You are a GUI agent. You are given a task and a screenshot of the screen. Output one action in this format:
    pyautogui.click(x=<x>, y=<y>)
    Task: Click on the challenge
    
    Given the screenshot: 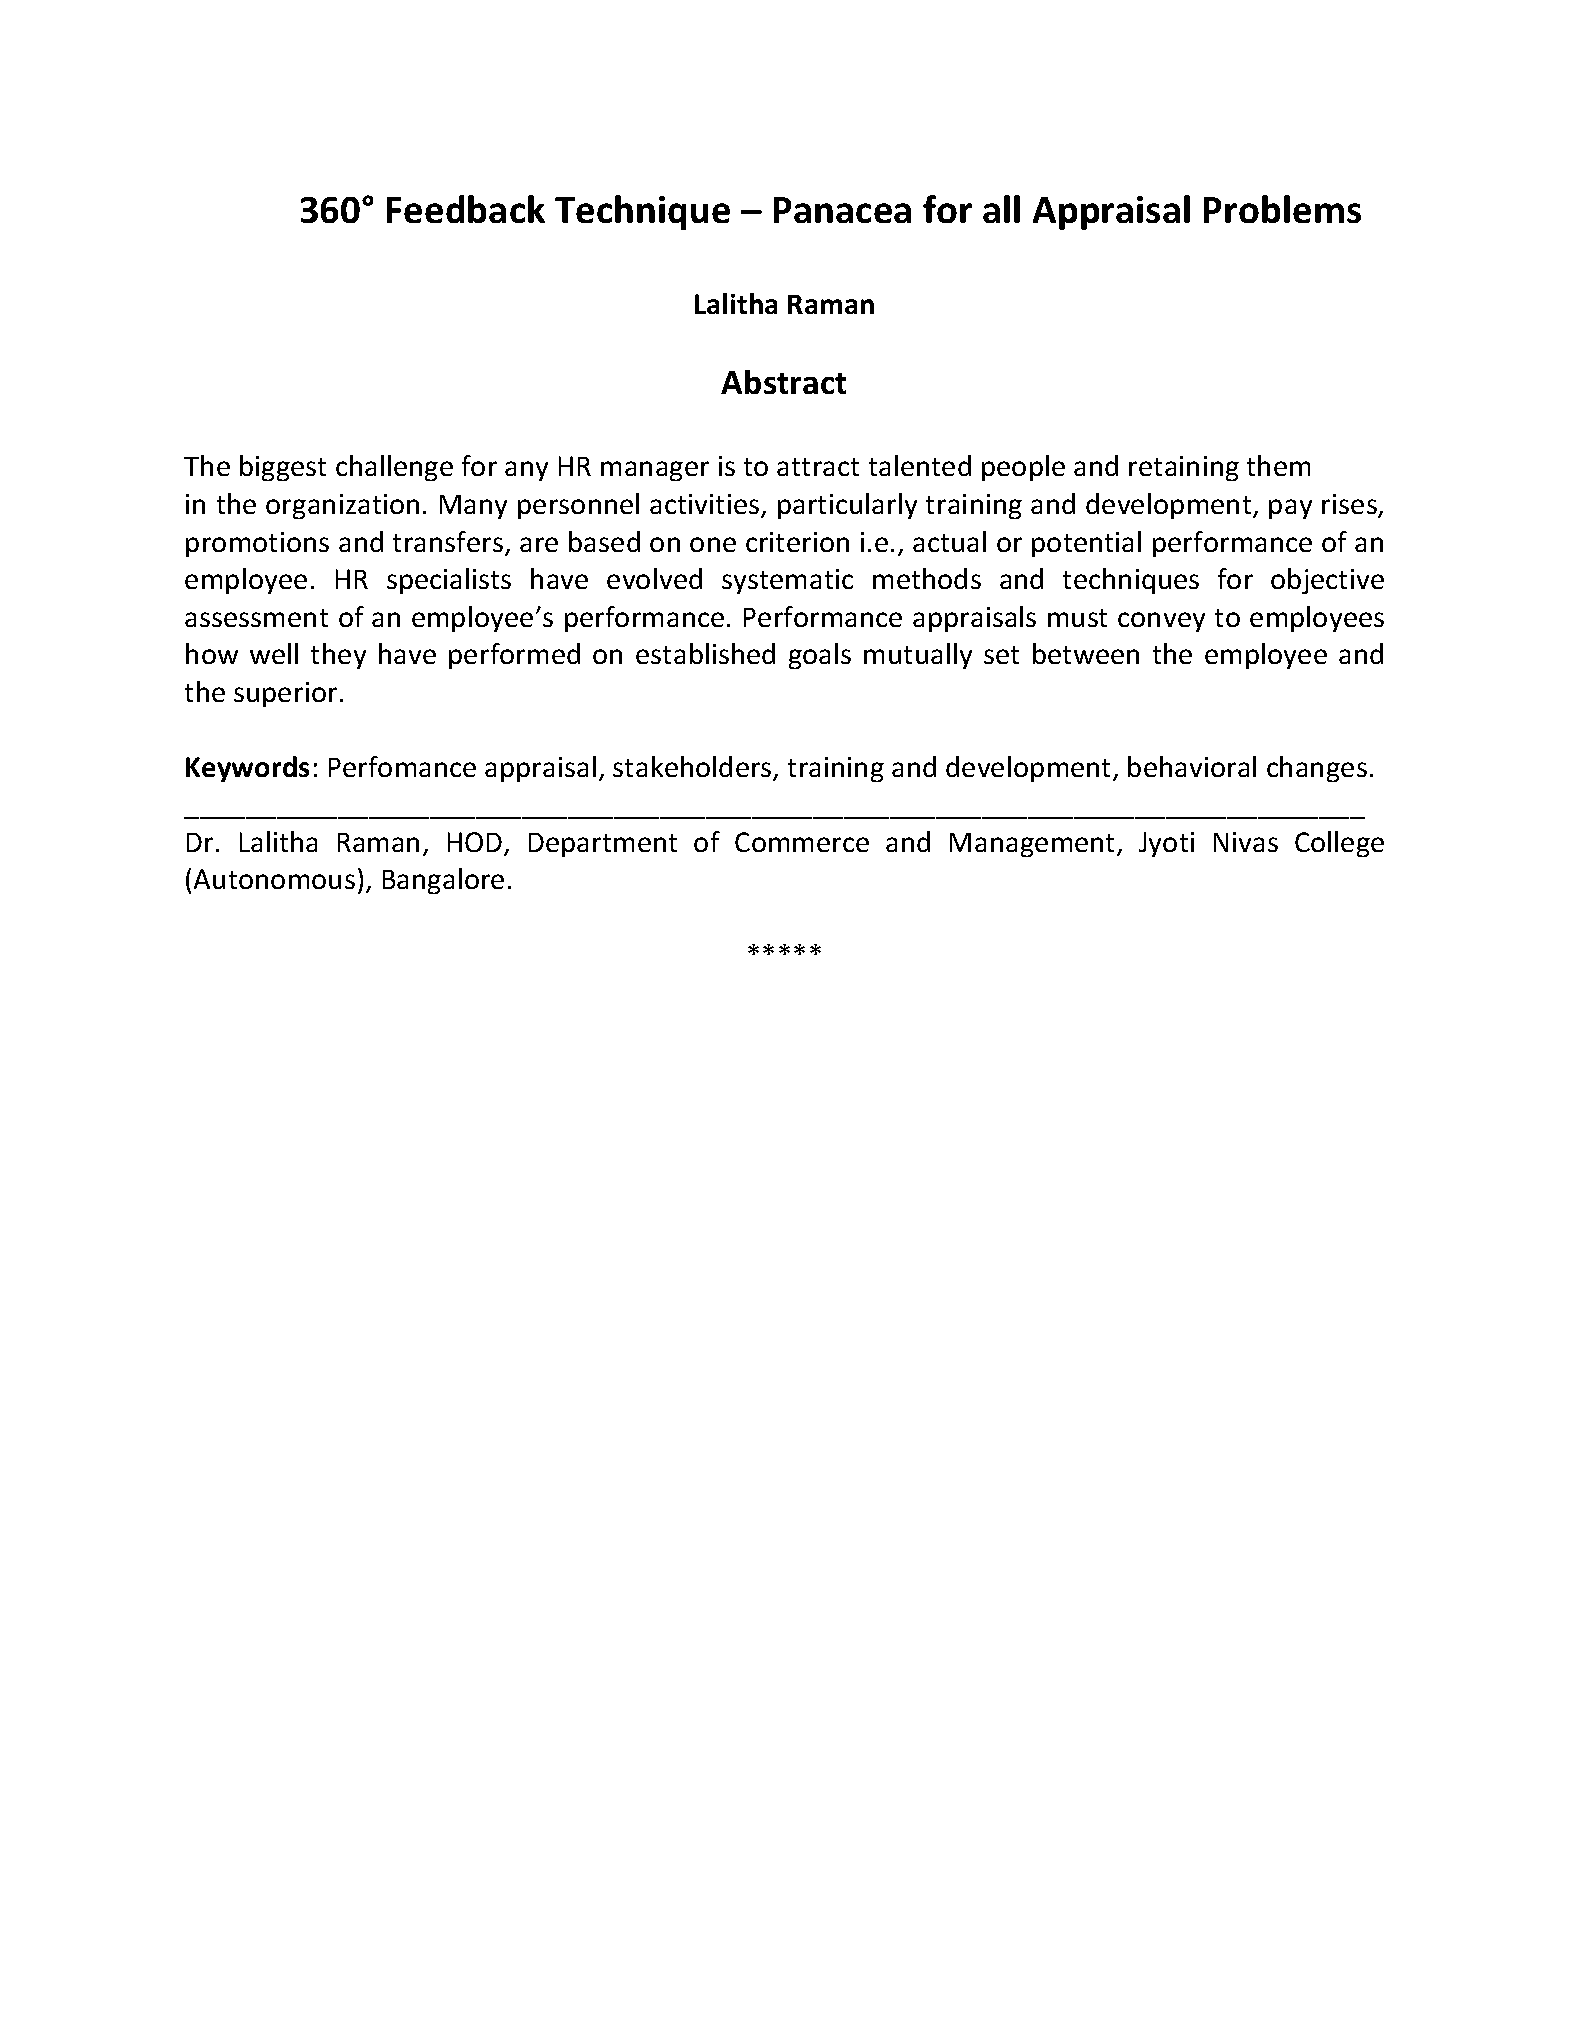 What is the action you would take?
    pyautogui.click(x=394, y=468)
